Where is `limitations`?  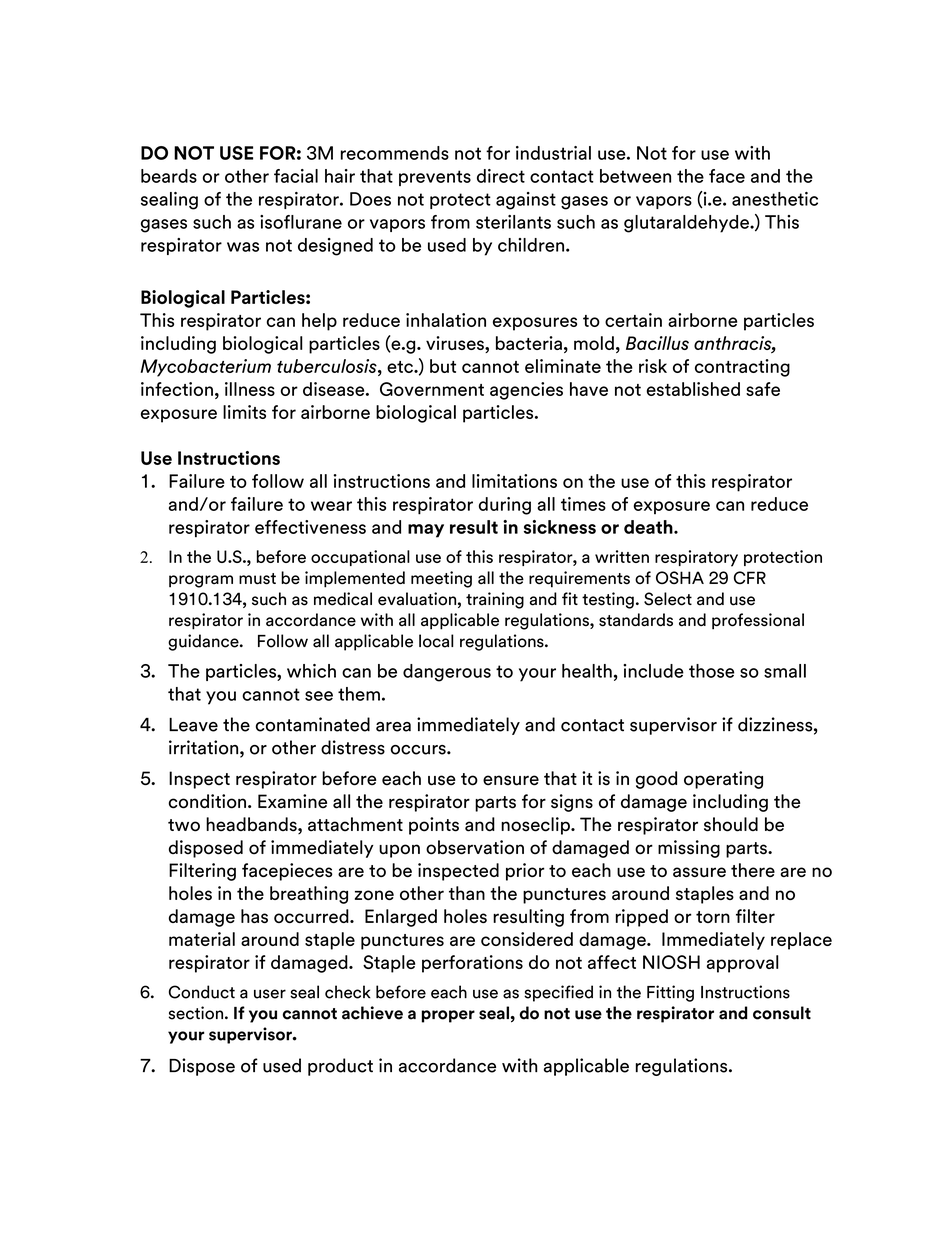
limitations is located at coordinates (514, 481).
